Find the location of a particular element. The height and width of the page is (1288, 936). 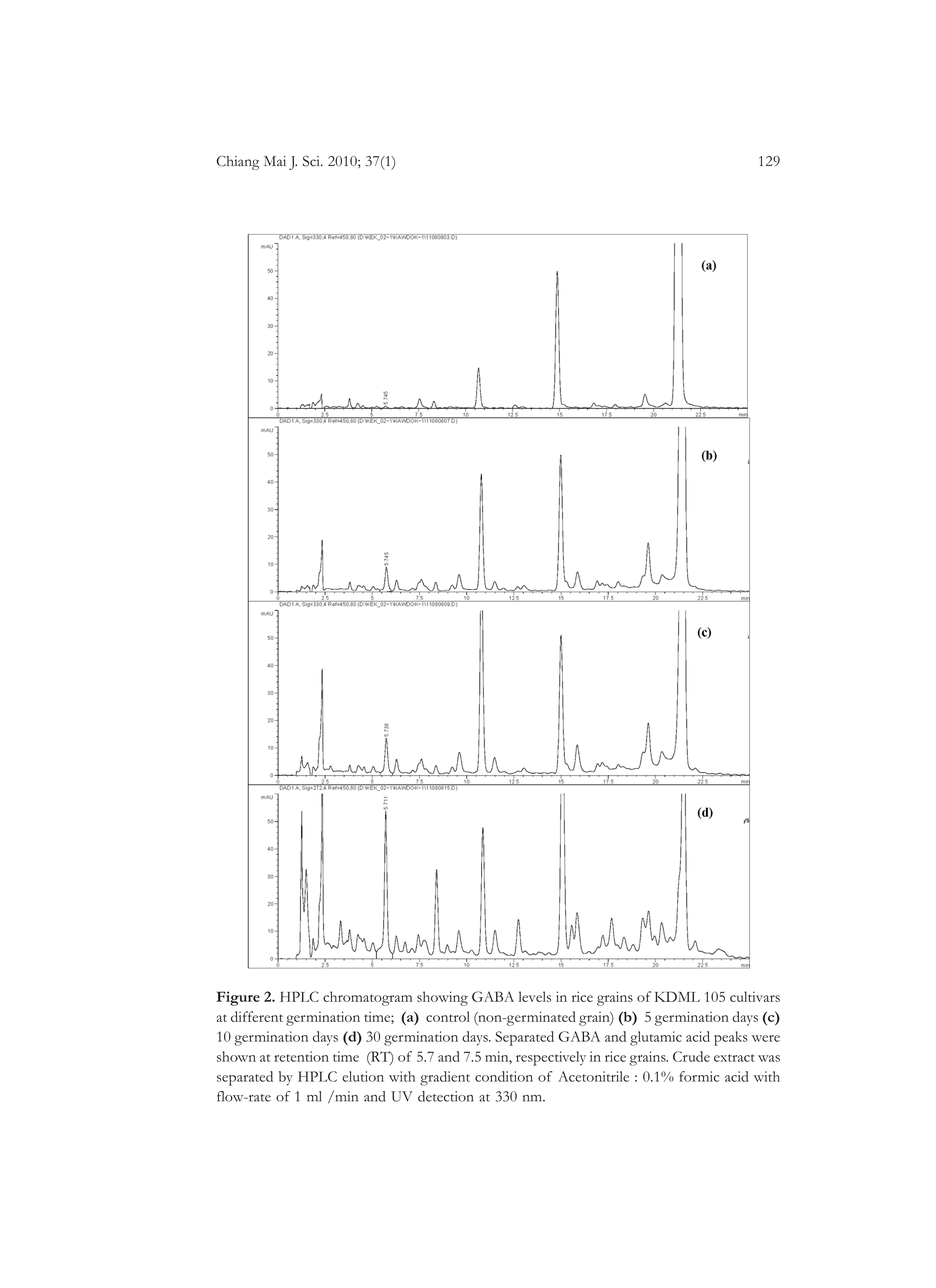

Figure is located at coordinates (238, 998).
